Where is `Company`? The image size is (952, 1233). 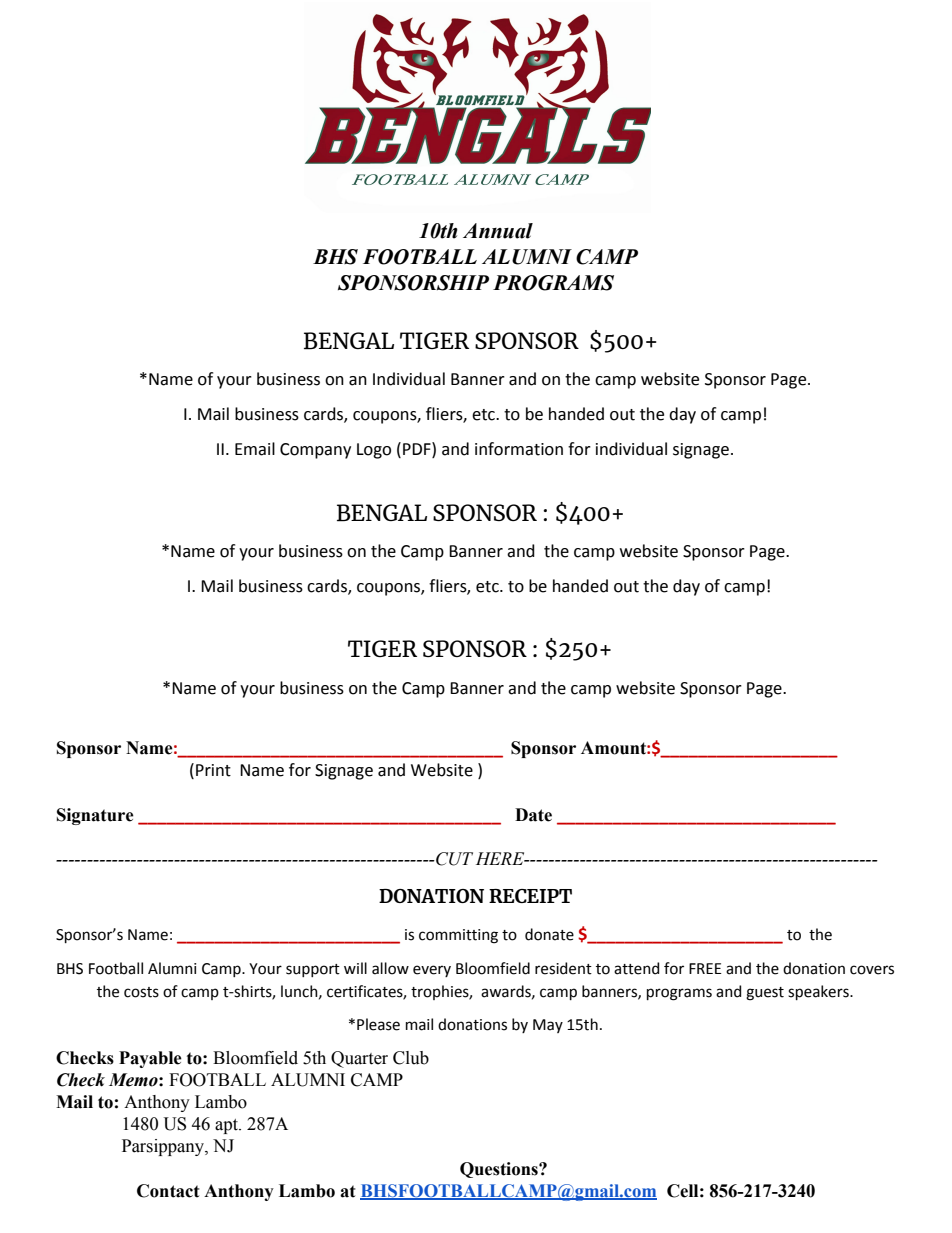
Company is located at coordinates (315, 451).
